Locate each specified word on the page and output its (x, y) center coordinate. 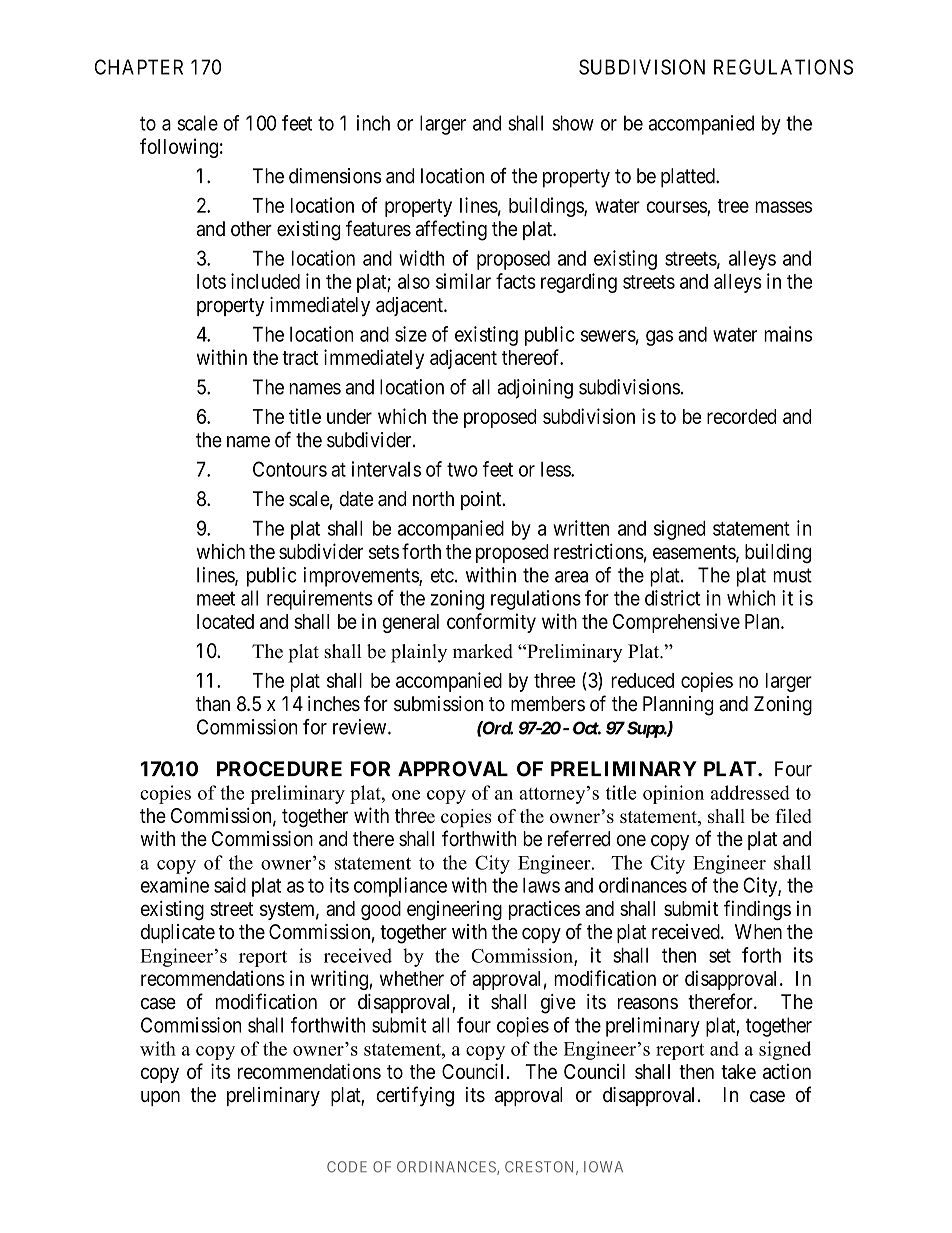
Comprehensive (676, 623)
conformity (491, 623)
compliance (400, 887)
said (230, 885)
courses (676, 207)
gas (659, 338)
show (573, 123)
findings (757, 910)
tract (300, 358)
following (179, 148)
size (411, 334)
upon (160, 1098)
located (225, 621)
